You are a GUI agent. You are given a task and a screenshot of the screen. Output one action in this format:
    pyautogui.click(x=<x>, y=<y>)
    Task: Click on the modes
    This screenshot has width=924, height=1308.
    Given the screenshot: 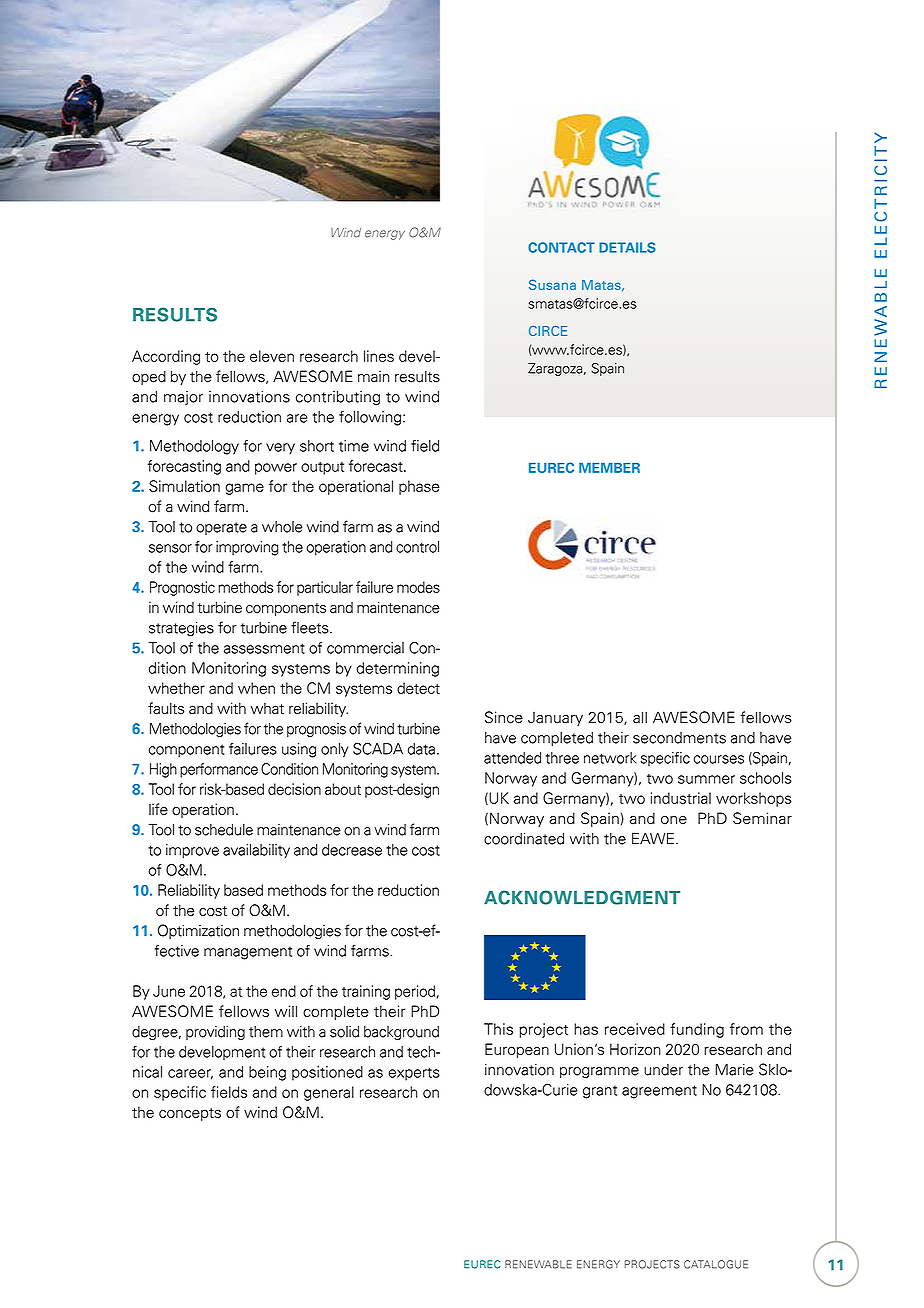 What is the action you would take?
    pyautogui.click(x=418, y=587)
